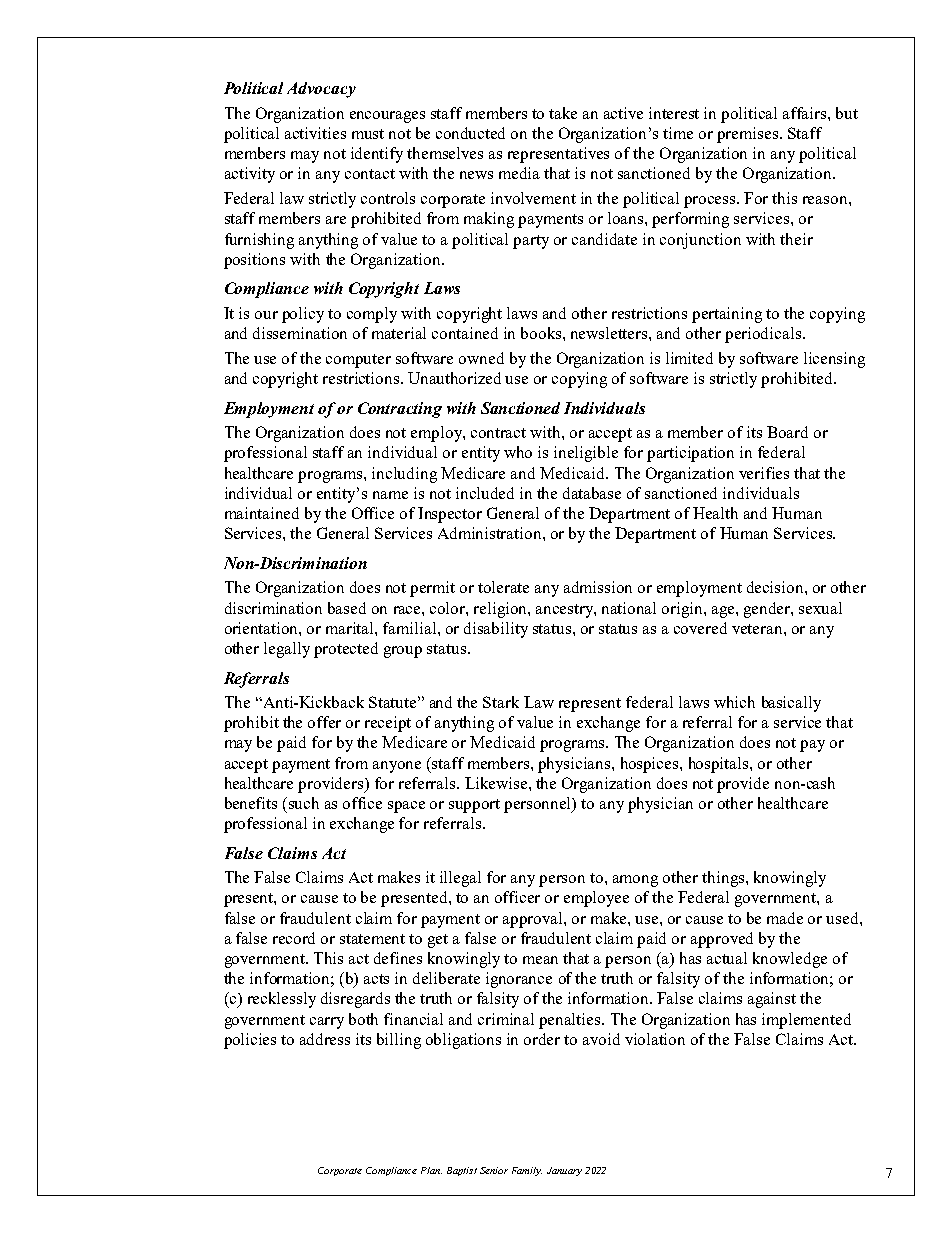  I want to click on activities, so click(315, 133).
